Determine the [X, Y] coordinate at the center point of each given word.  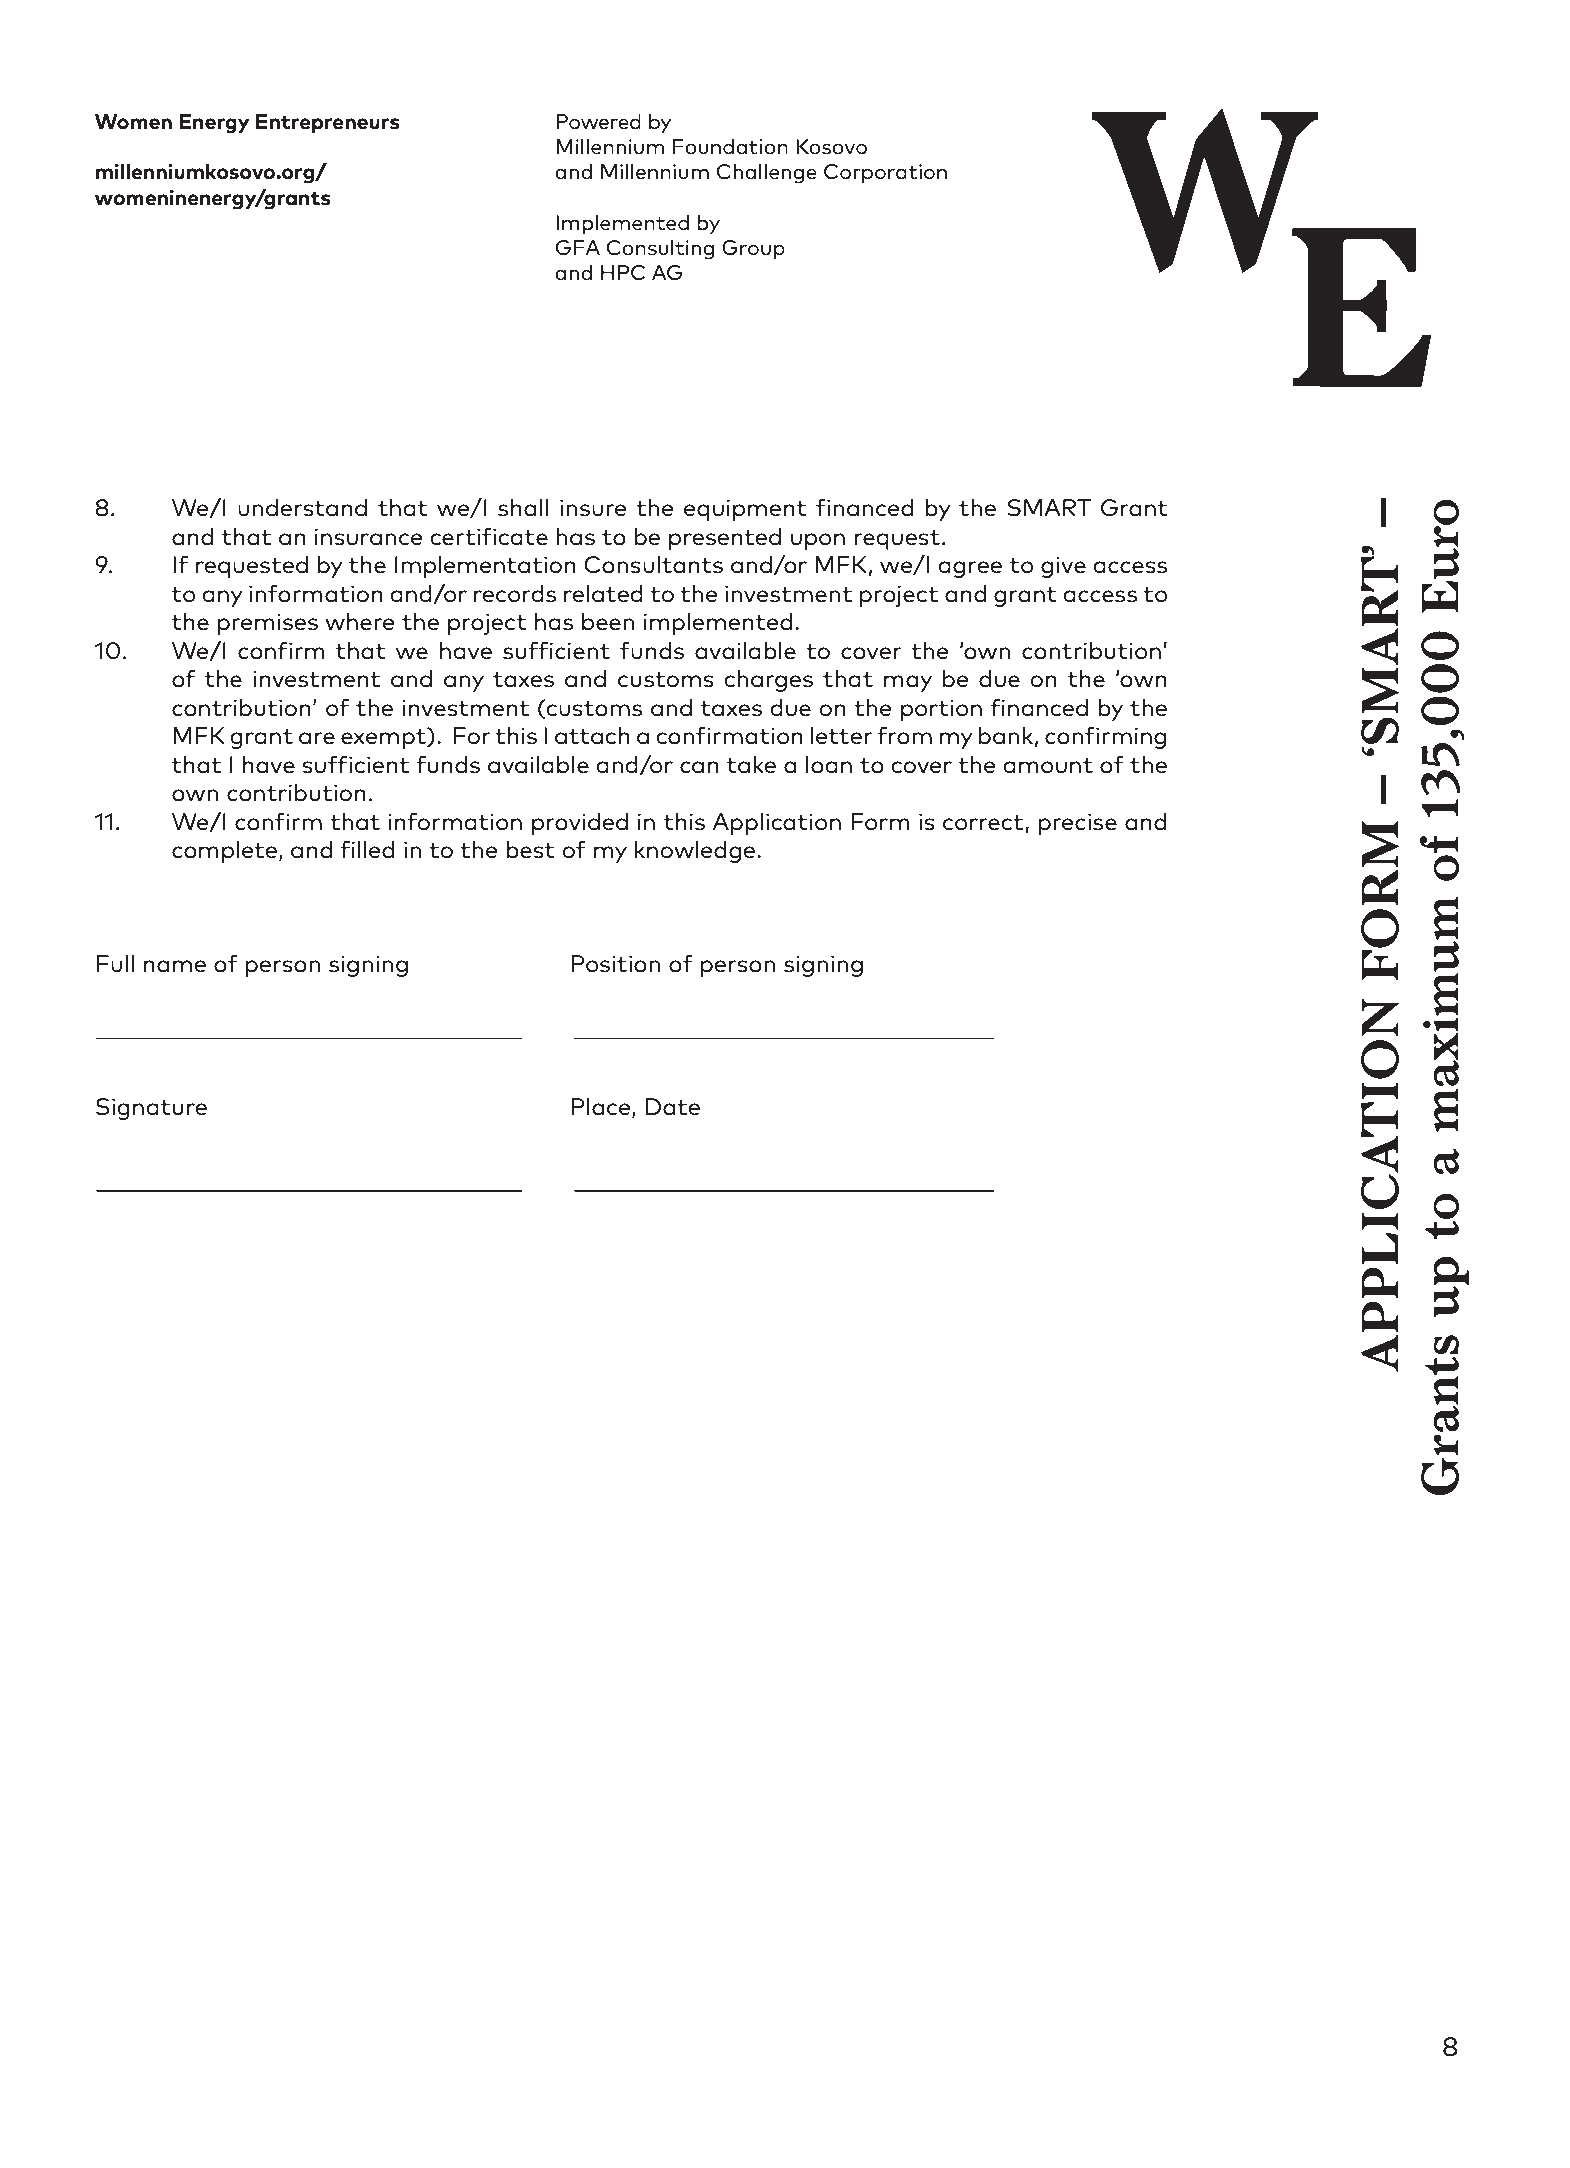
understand [302, 508]
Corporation [885, 174]
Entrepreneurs [328, 124]
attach [592, 736]
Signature [151, 1109]
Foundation [730, 147]
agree [970, 569]
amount [1048, 766]
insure [593, 508]
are [317, 738]
